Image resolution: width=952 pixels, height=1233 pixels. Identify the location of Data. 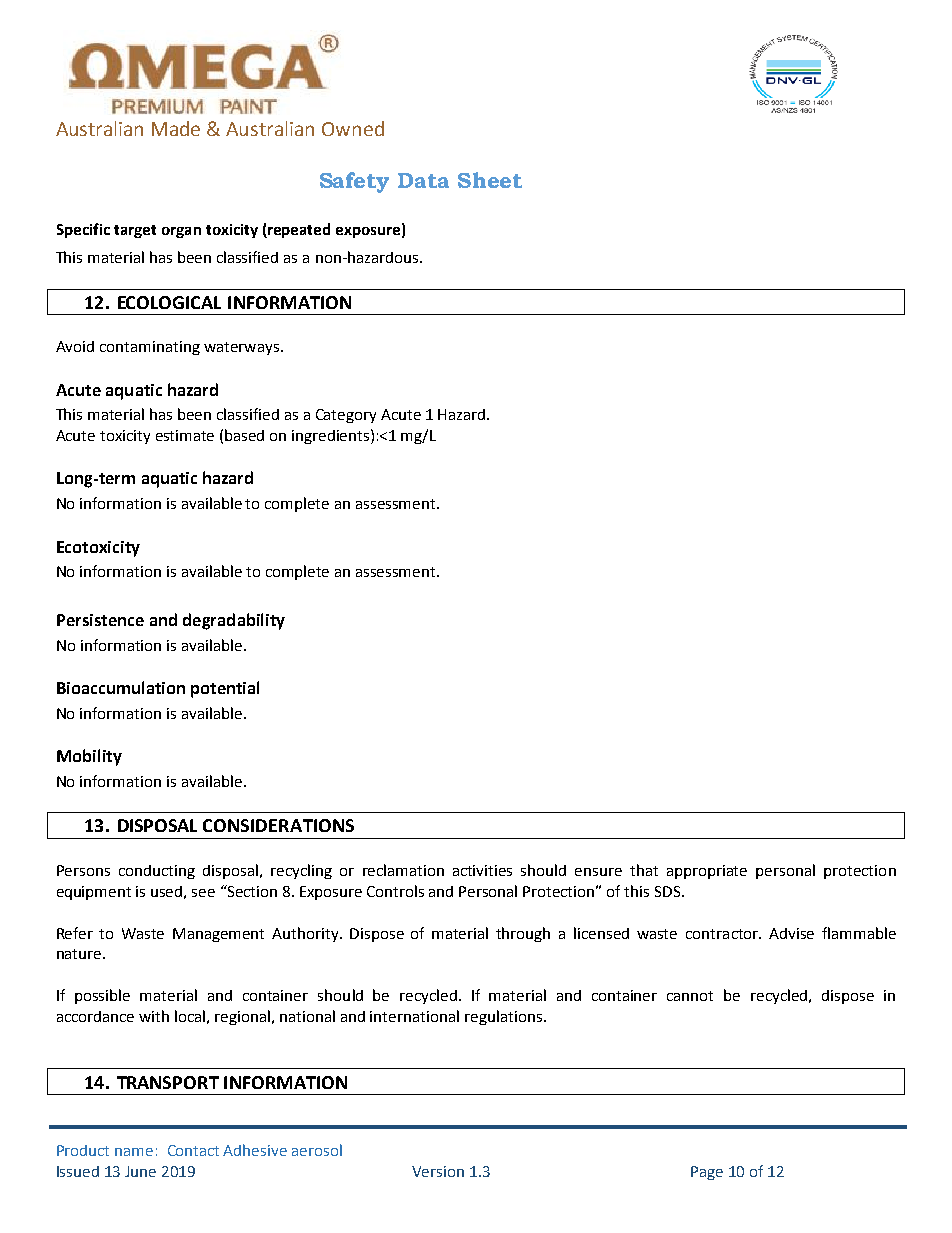
(423, 180).
